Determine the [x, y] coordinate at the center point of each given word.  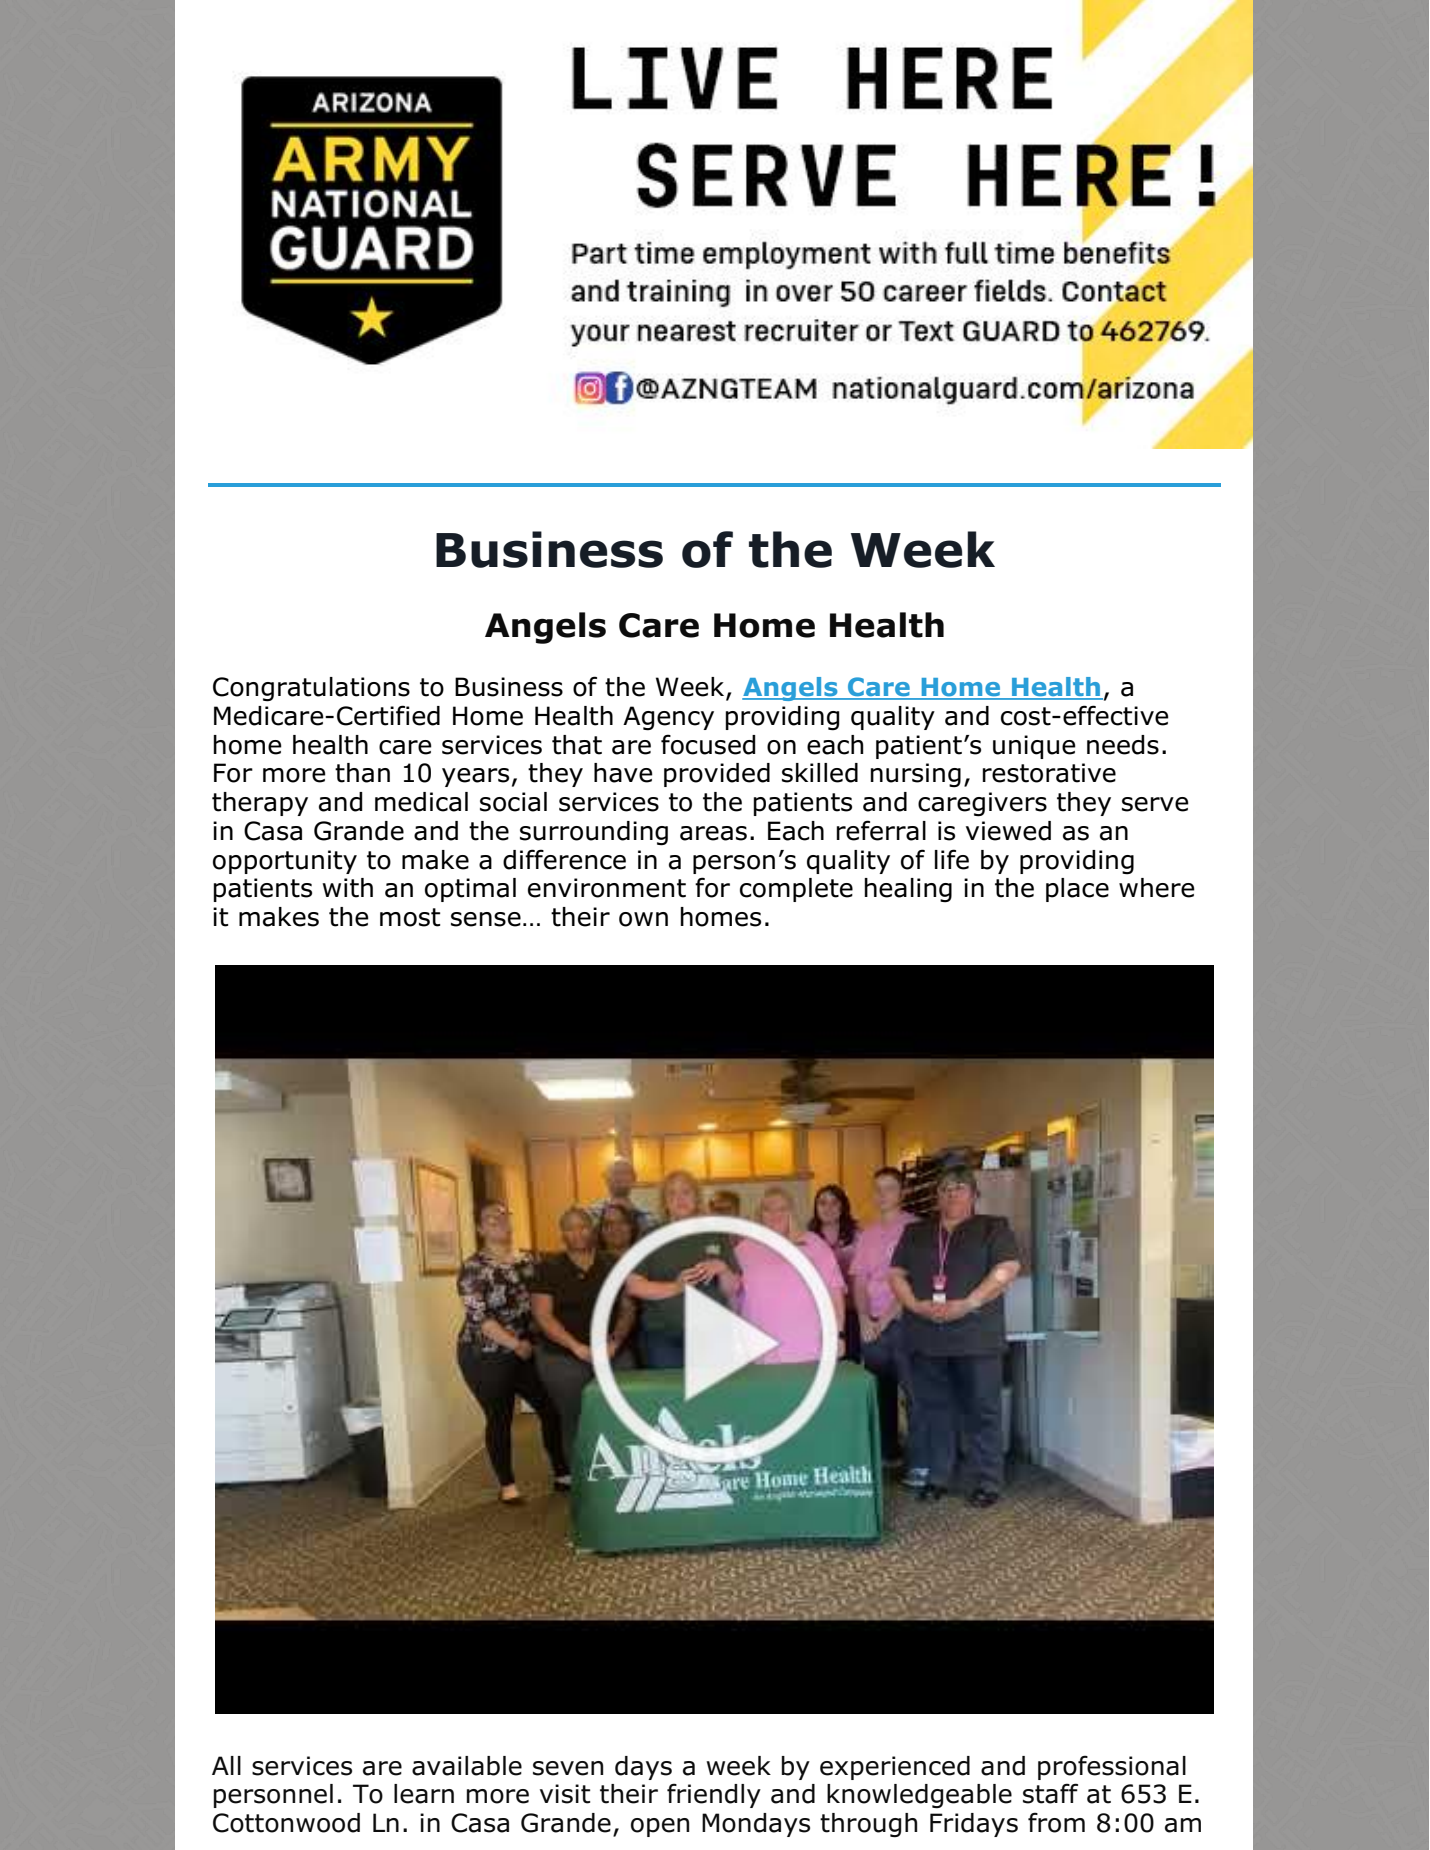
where [1157, 888]
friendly [714, 1795]
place [1077, 890]
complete [796, 890]
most [410, 917]
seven [568, 1768]
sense [486, 919]
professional [1112, 1767]
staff [1050, 1793]
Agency [668, 718]
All [226, 1765]
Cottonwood [286, 1823]
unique [1034, 747]
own [643, 919]
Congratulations [311, 689]
